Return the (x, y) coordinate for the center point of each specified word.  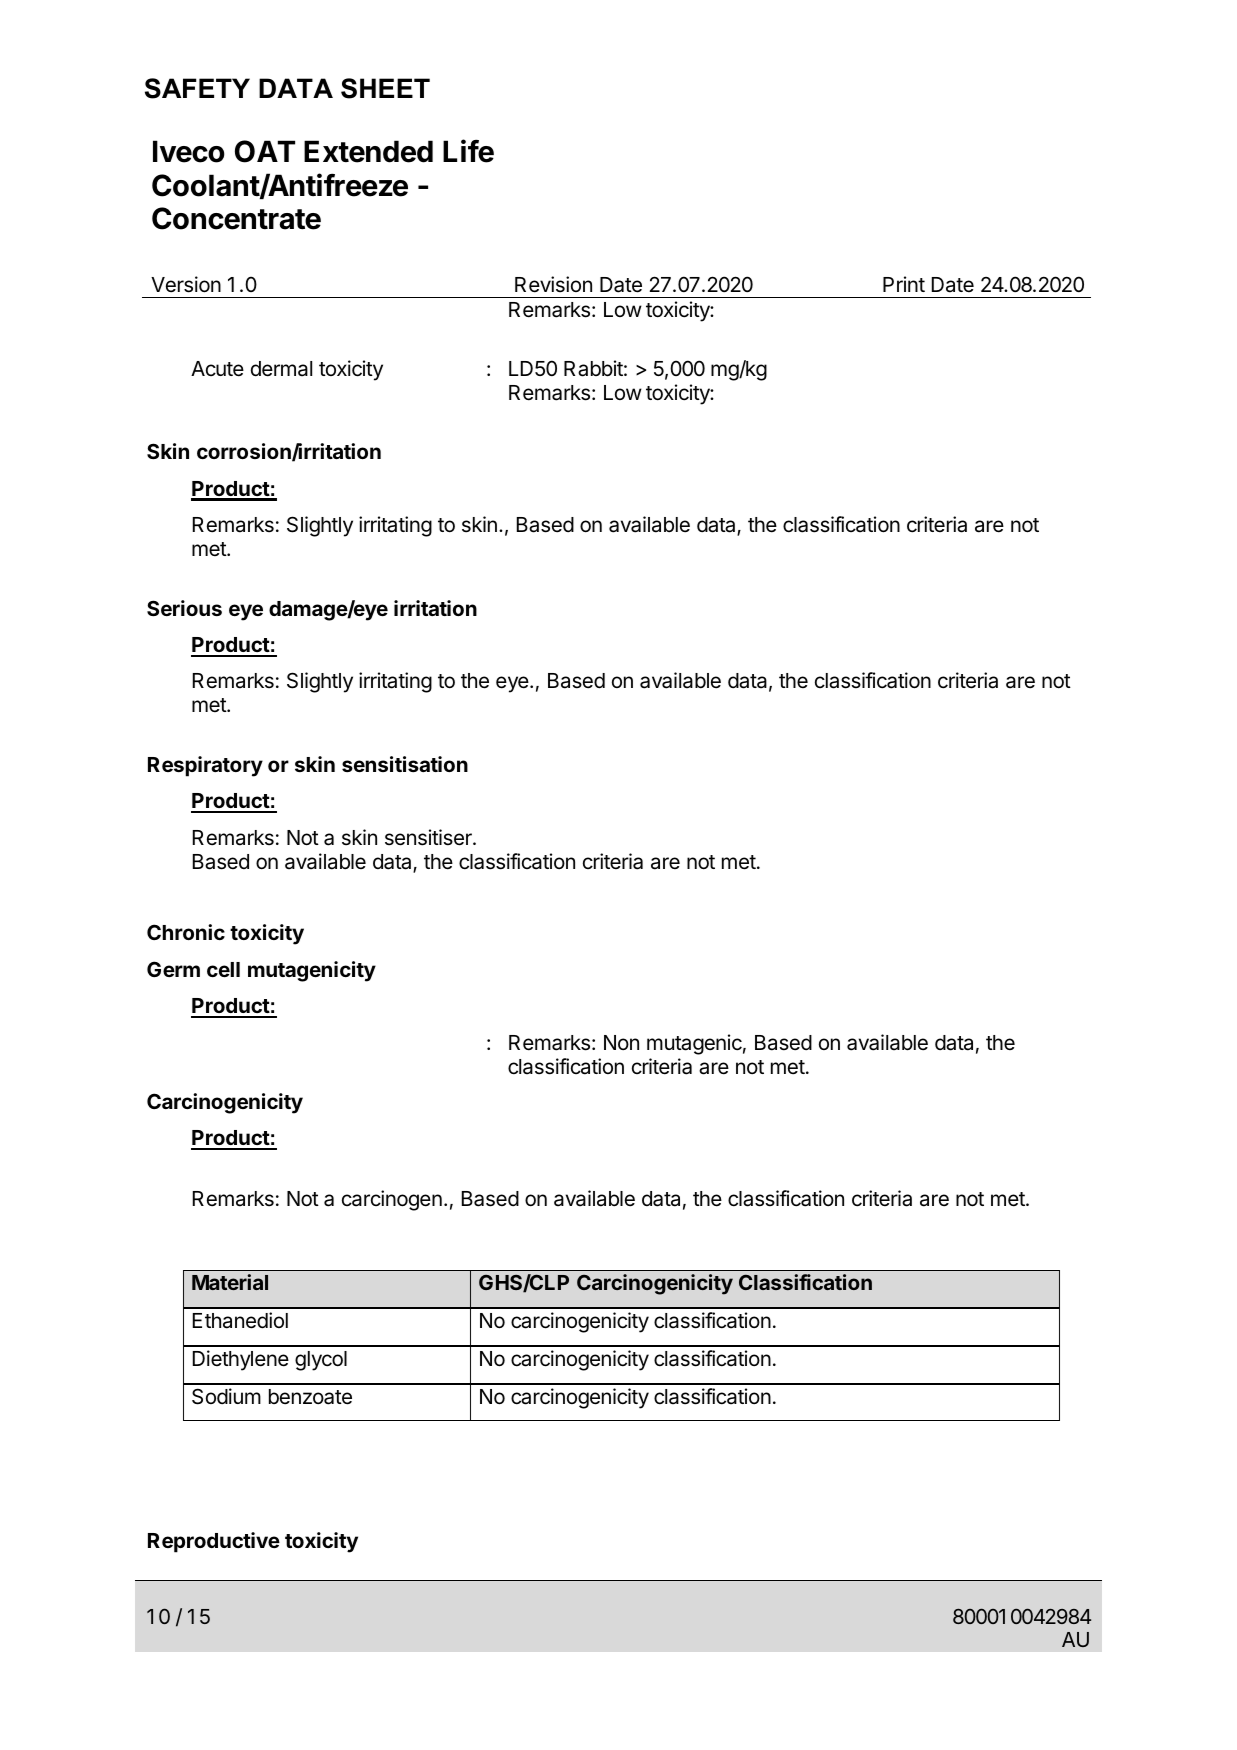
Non (621, 1042)
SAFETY (197, 88)
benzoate (310, 1397)
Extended (368, 151)
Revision (553, 284)
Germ (173, 969)
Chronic (186, 932)
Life (468, 151)
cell (223, 969)
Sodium (226, 1396)
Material (230, 1282)
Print (904, 284)
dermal (281, 369)
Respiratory (205, 766)
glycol (321, 1361)
